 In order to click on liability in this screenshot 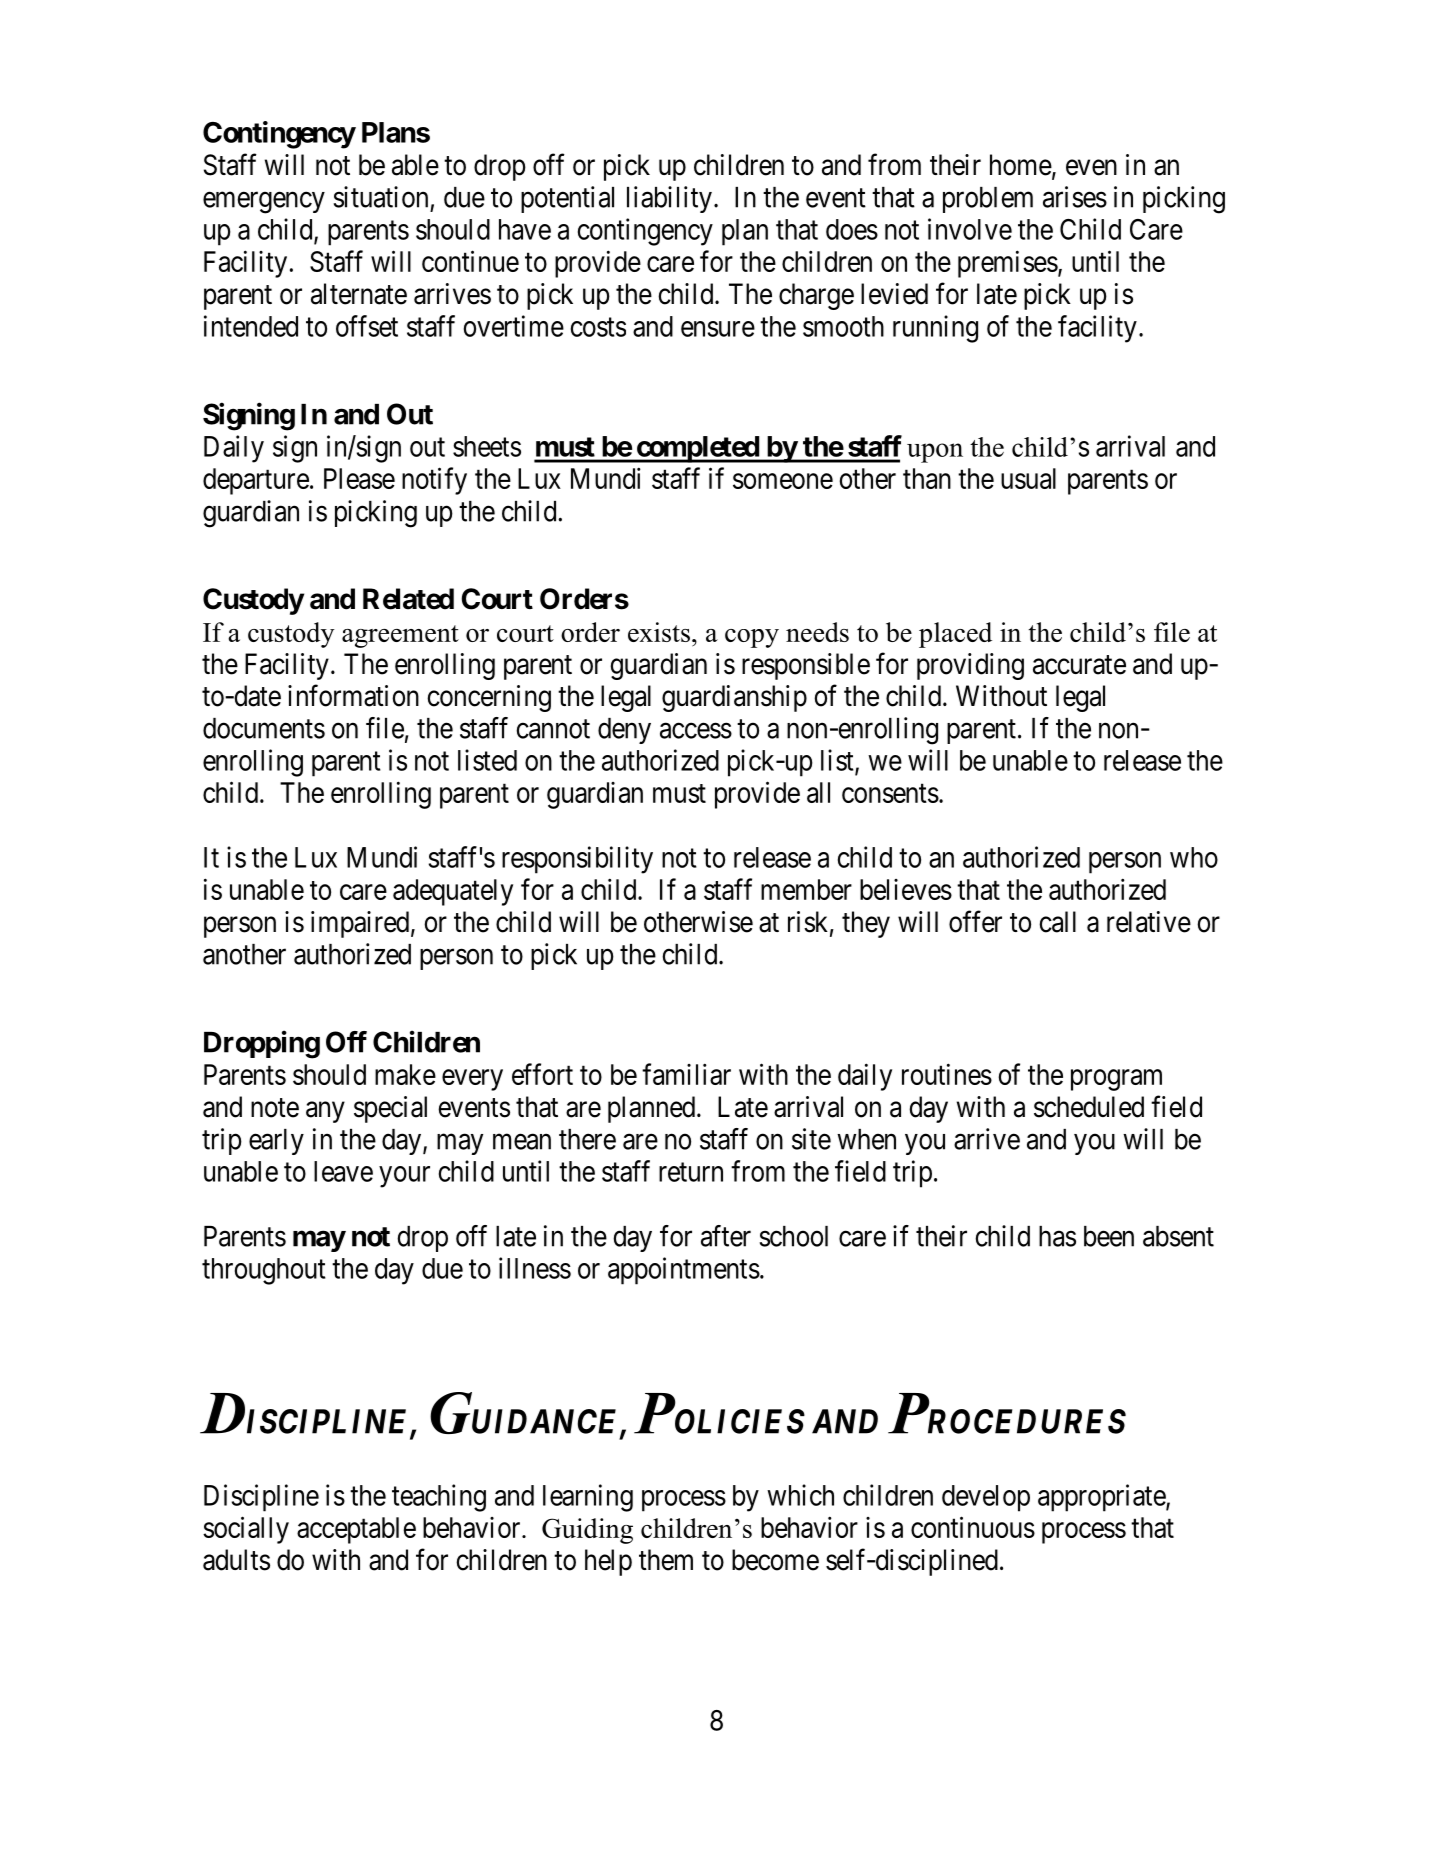, I will do `click(669, 199)`.
